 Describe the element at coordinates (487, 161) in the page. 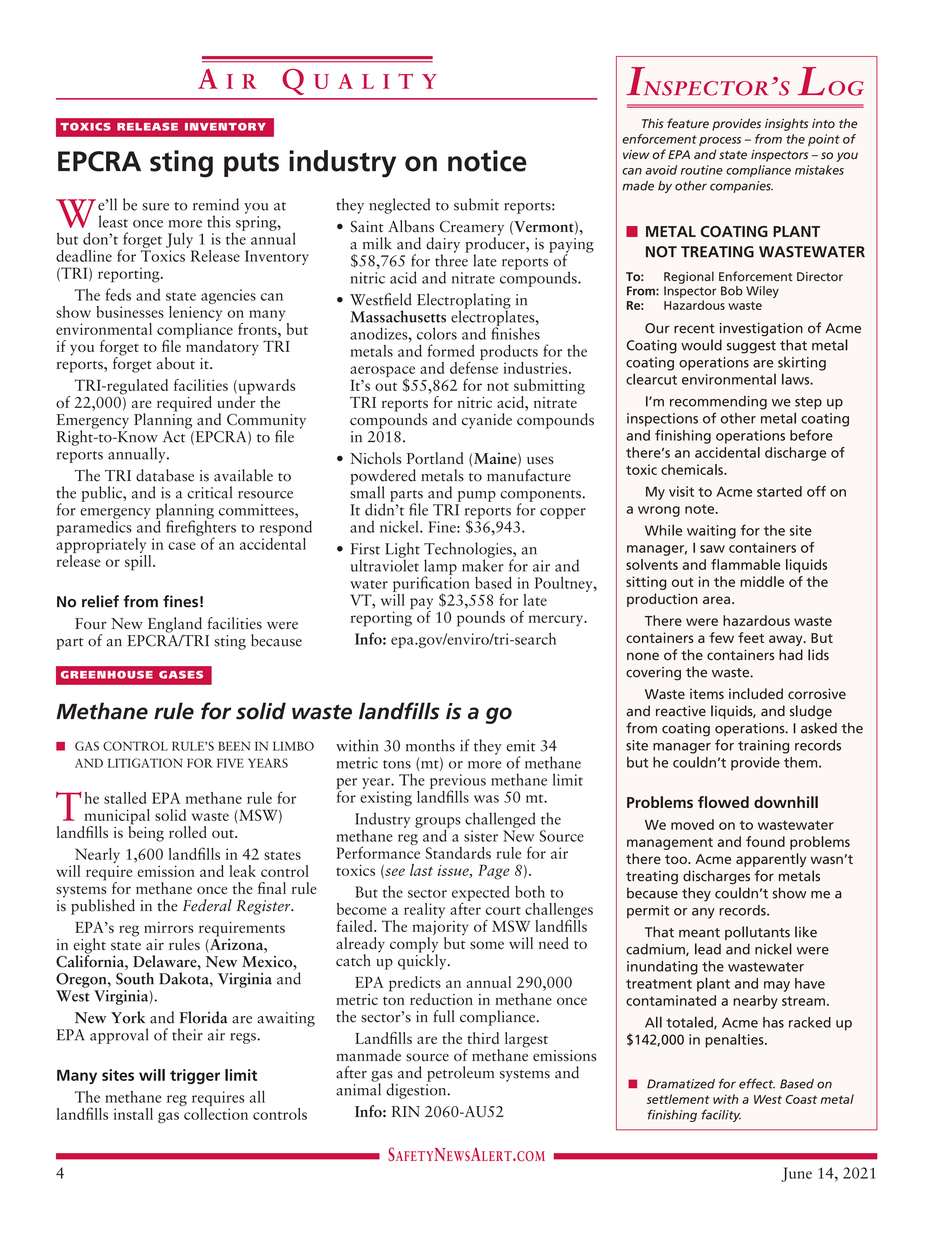

I see `notice` at that location.
